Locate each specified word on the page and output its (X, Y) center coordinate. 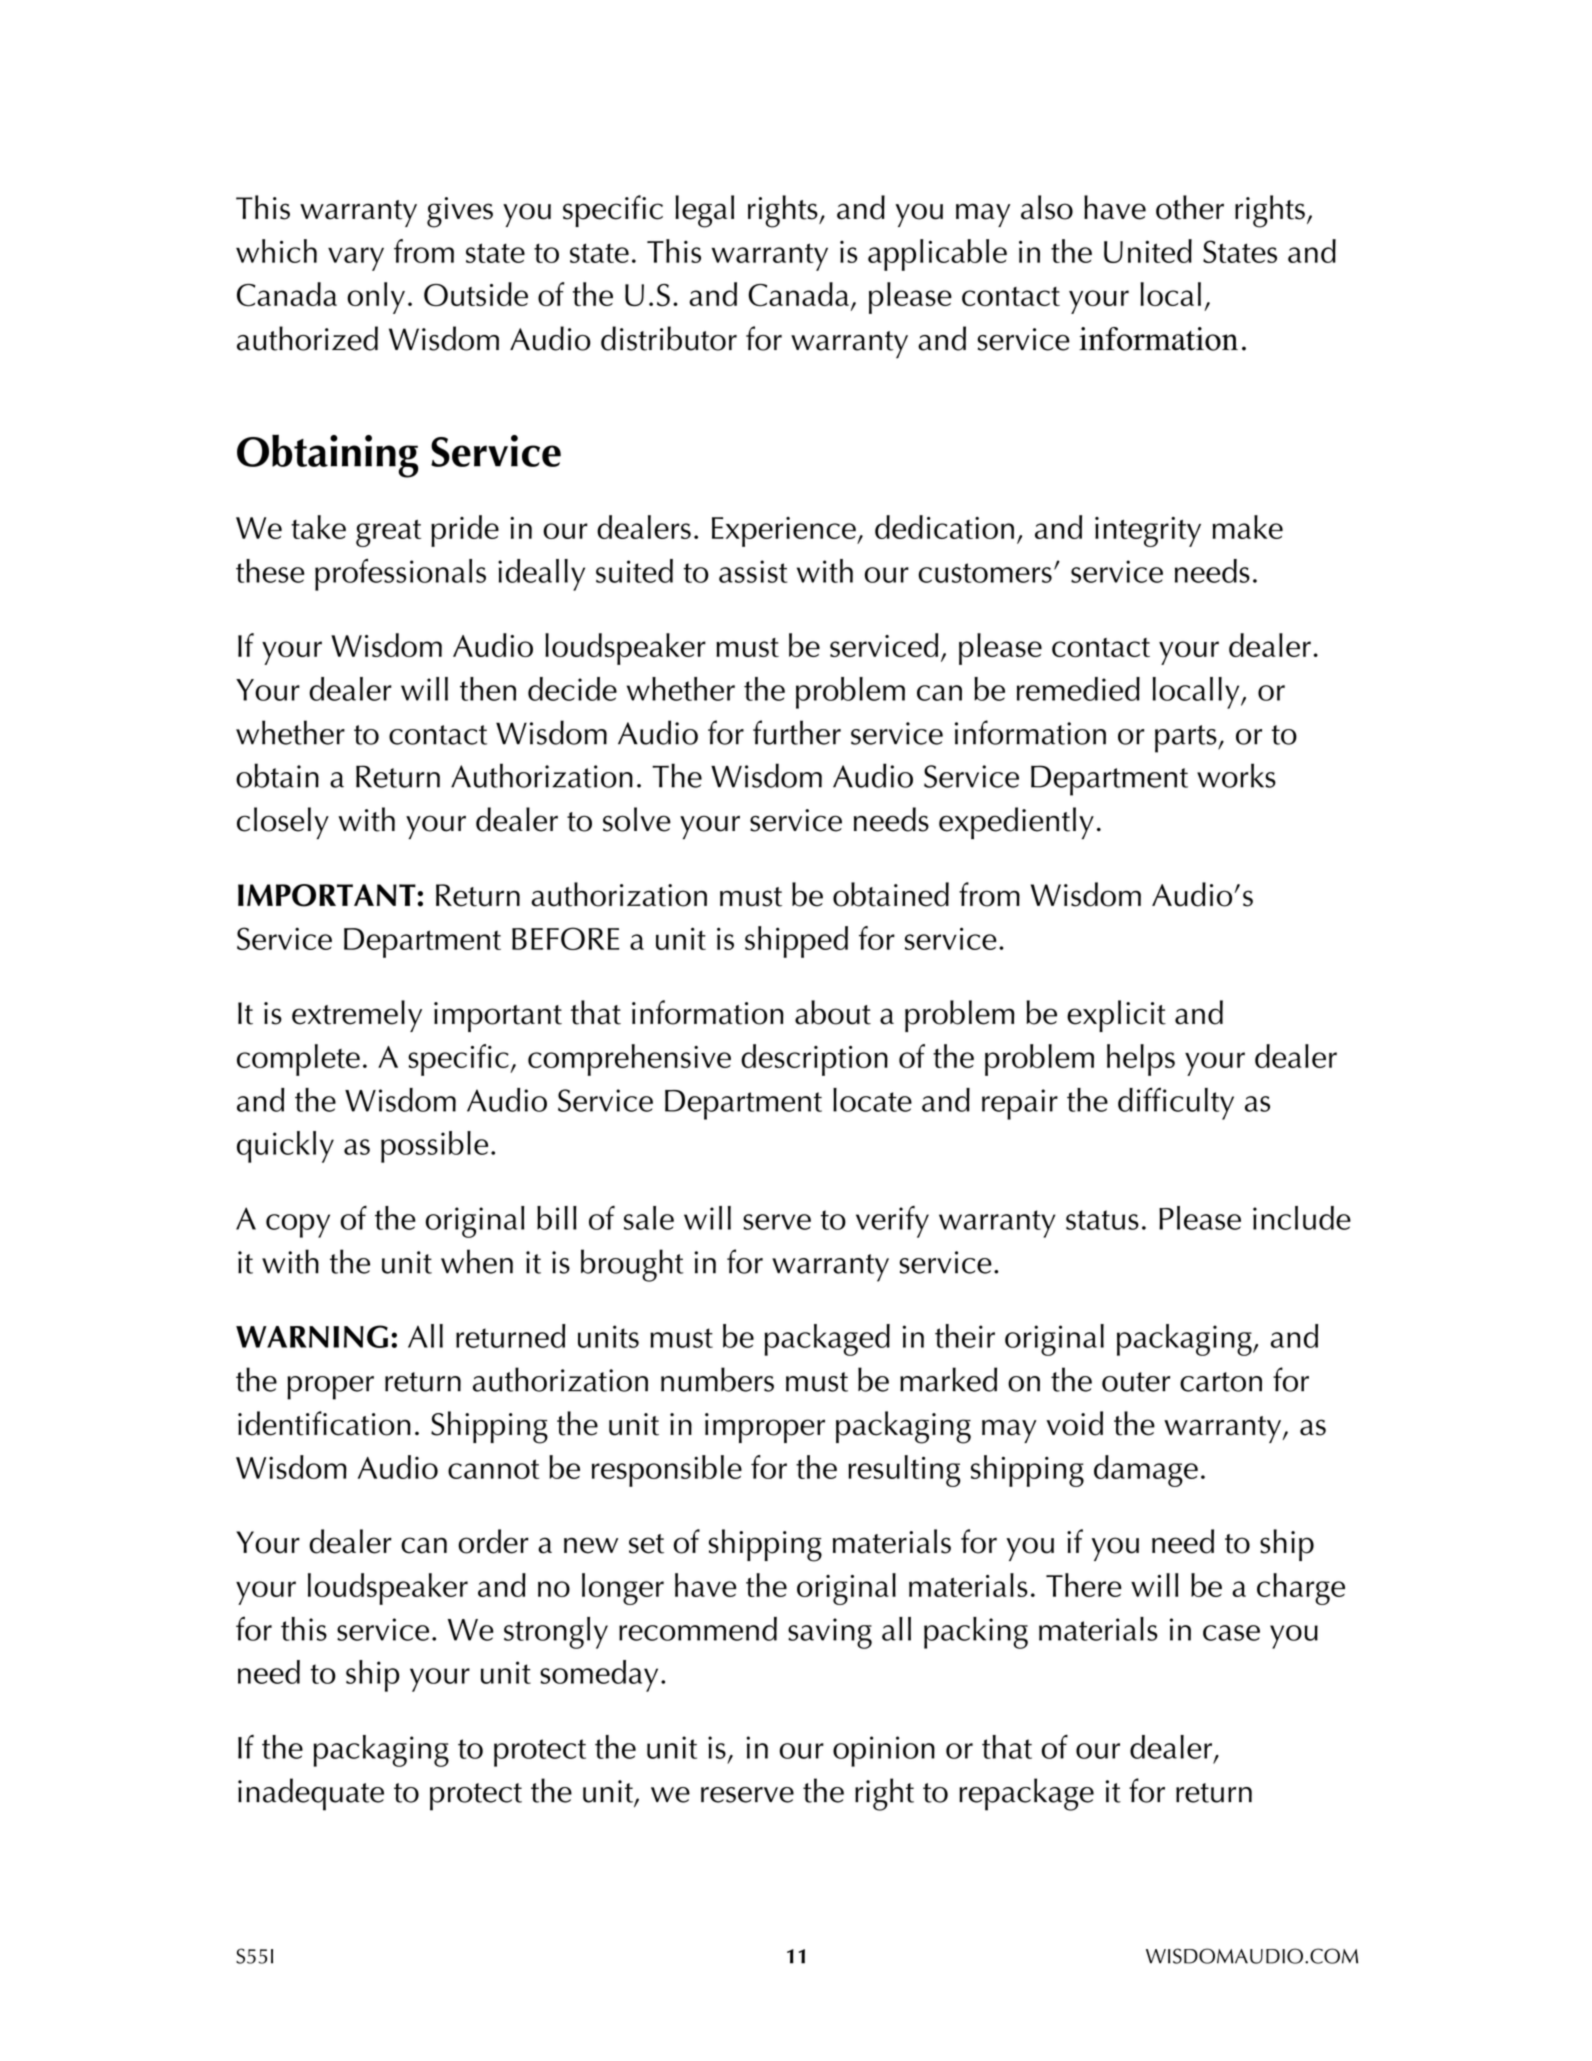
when (477, 1261)
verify (892, 1222)
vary (356, 259)
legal (704, 211)
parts (1187, 739)
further (797, 732)
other (1190, 207)
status (1102, 1220)
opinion (884, 1751)
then (488, 689)
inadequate (311, 1794)
